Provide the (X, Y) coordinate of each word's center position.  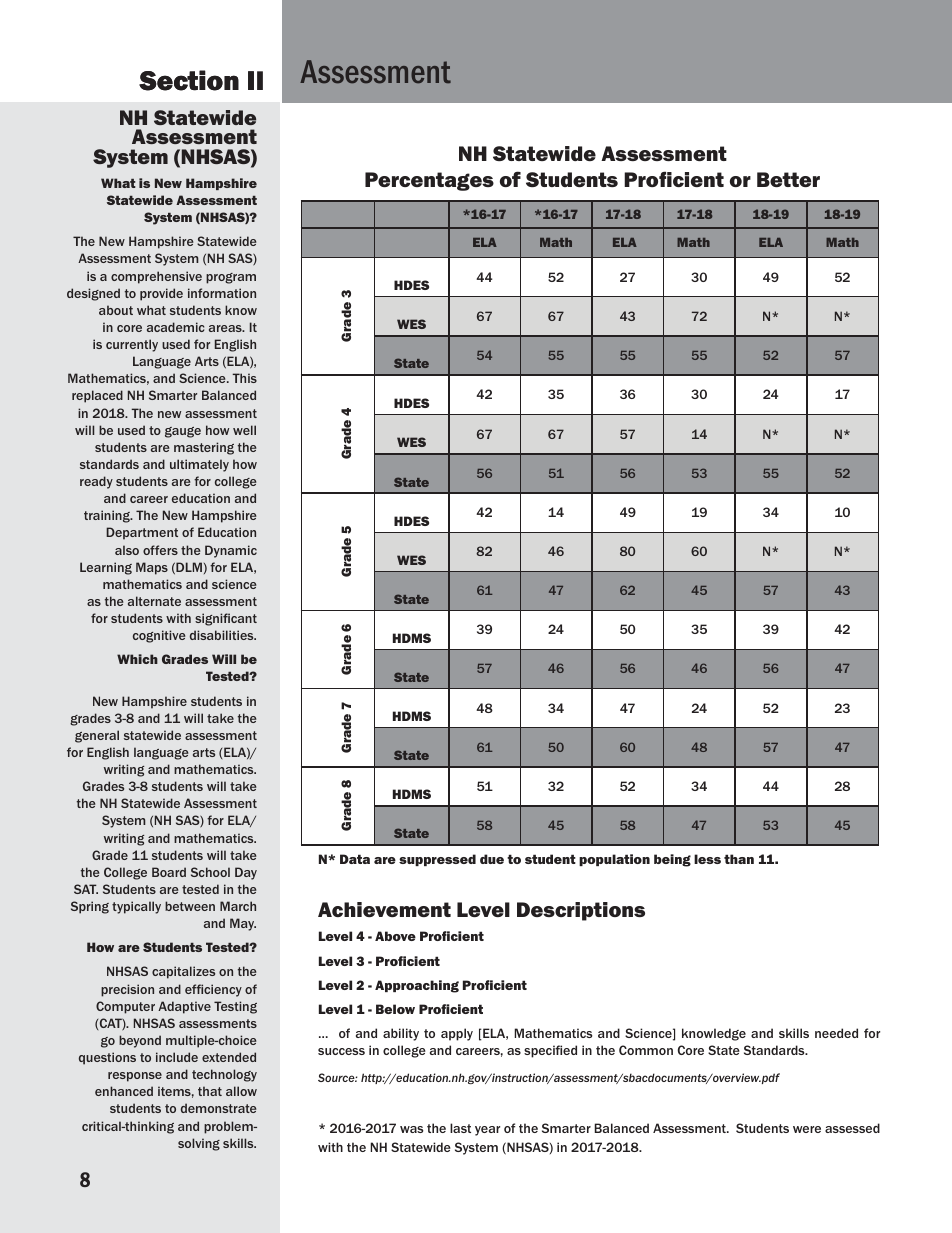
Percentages (429, 181)
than (739, 859)
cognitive (159, 636)
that (210, 1091)
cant (244, 618)
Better (788, 179)
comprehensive (156, 277)
